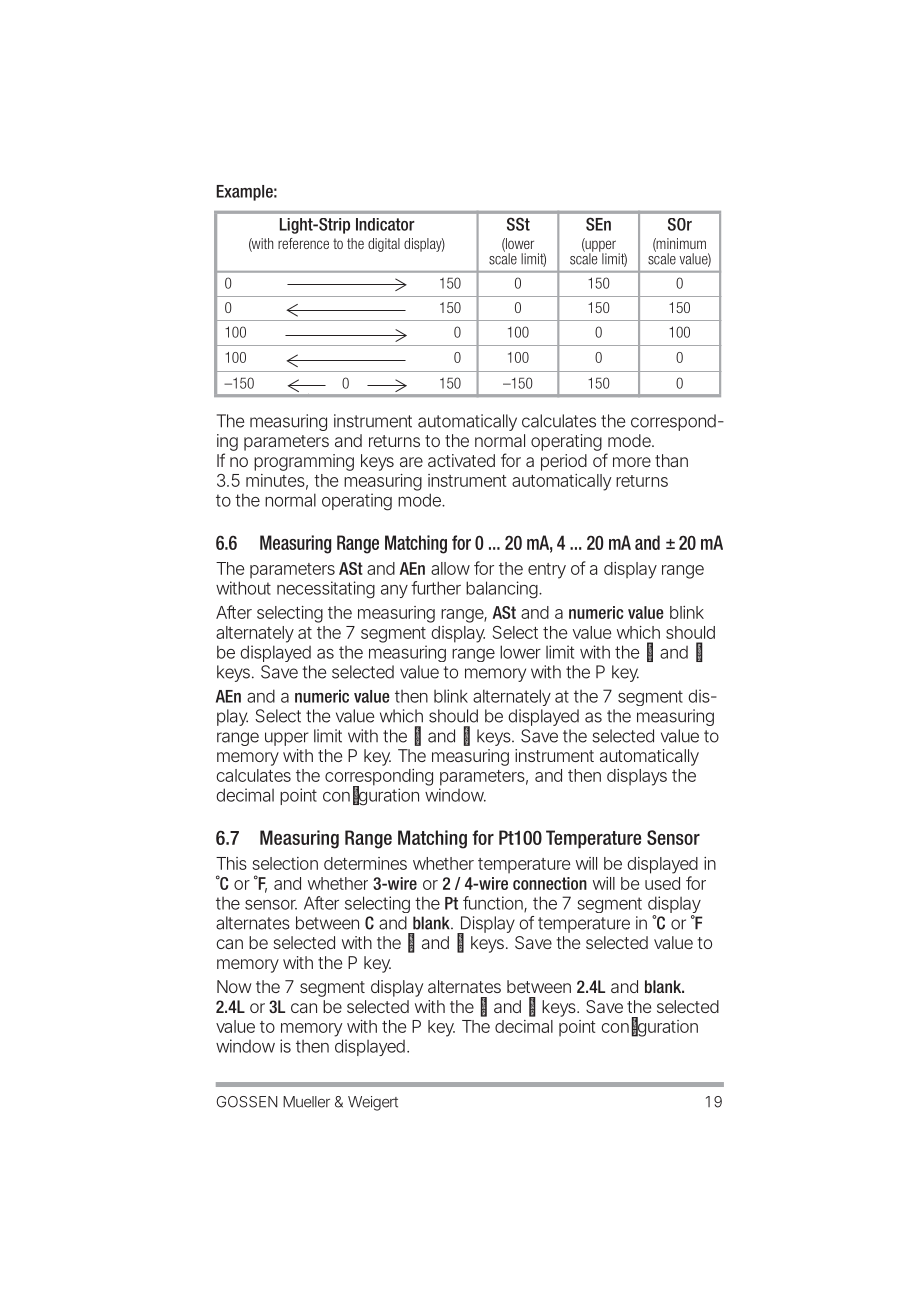 Image resolution: width=924 pixels, height=1310 pixels. What do you see at coordinates (550, 883) in the document?
I see `connection` at bounding box center [550, 883].
